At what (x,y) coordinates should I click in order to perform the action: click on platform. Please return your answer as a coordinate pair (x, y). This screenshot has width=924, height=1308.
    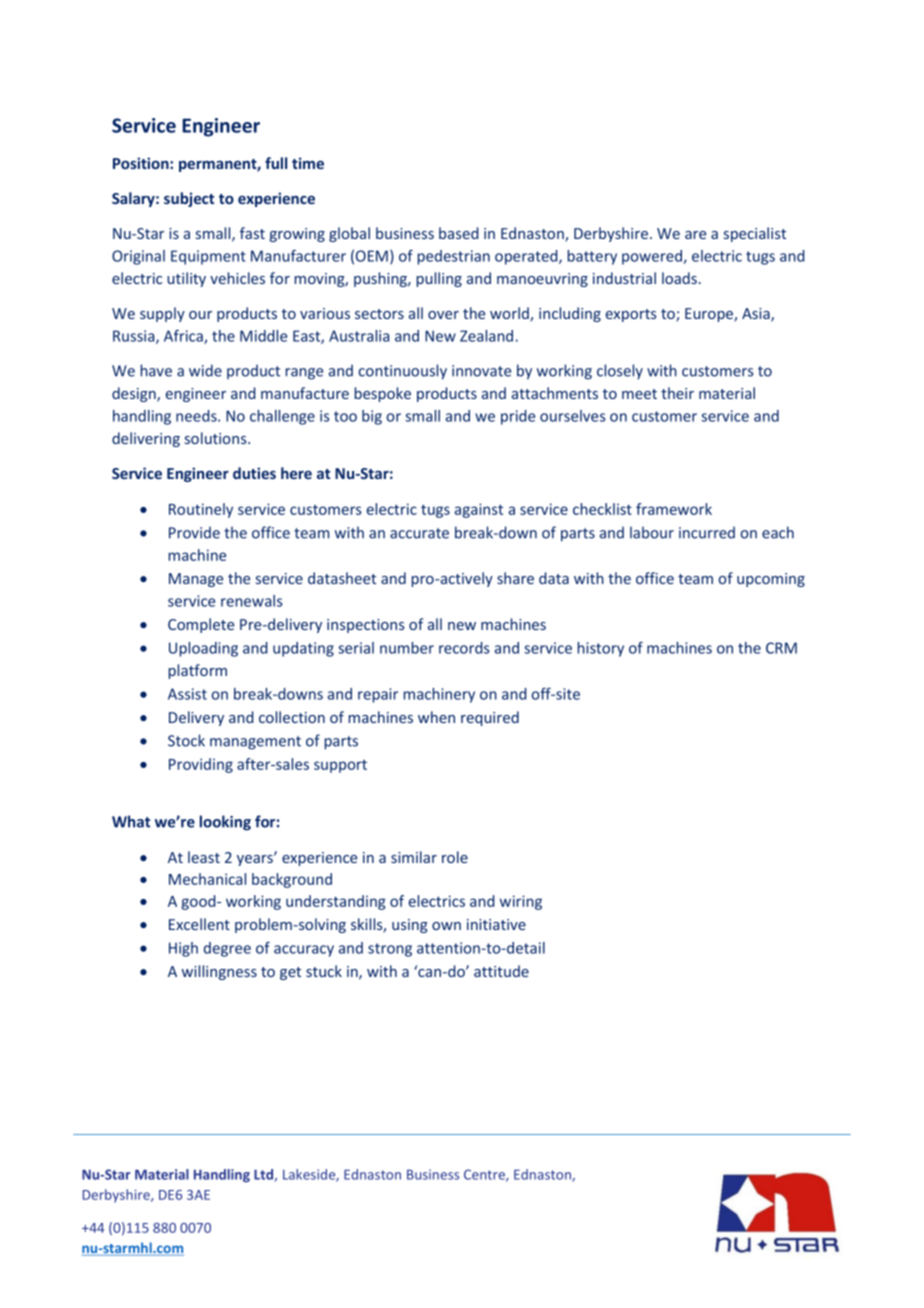
    Looking at the image, I should click on (198, 671).
